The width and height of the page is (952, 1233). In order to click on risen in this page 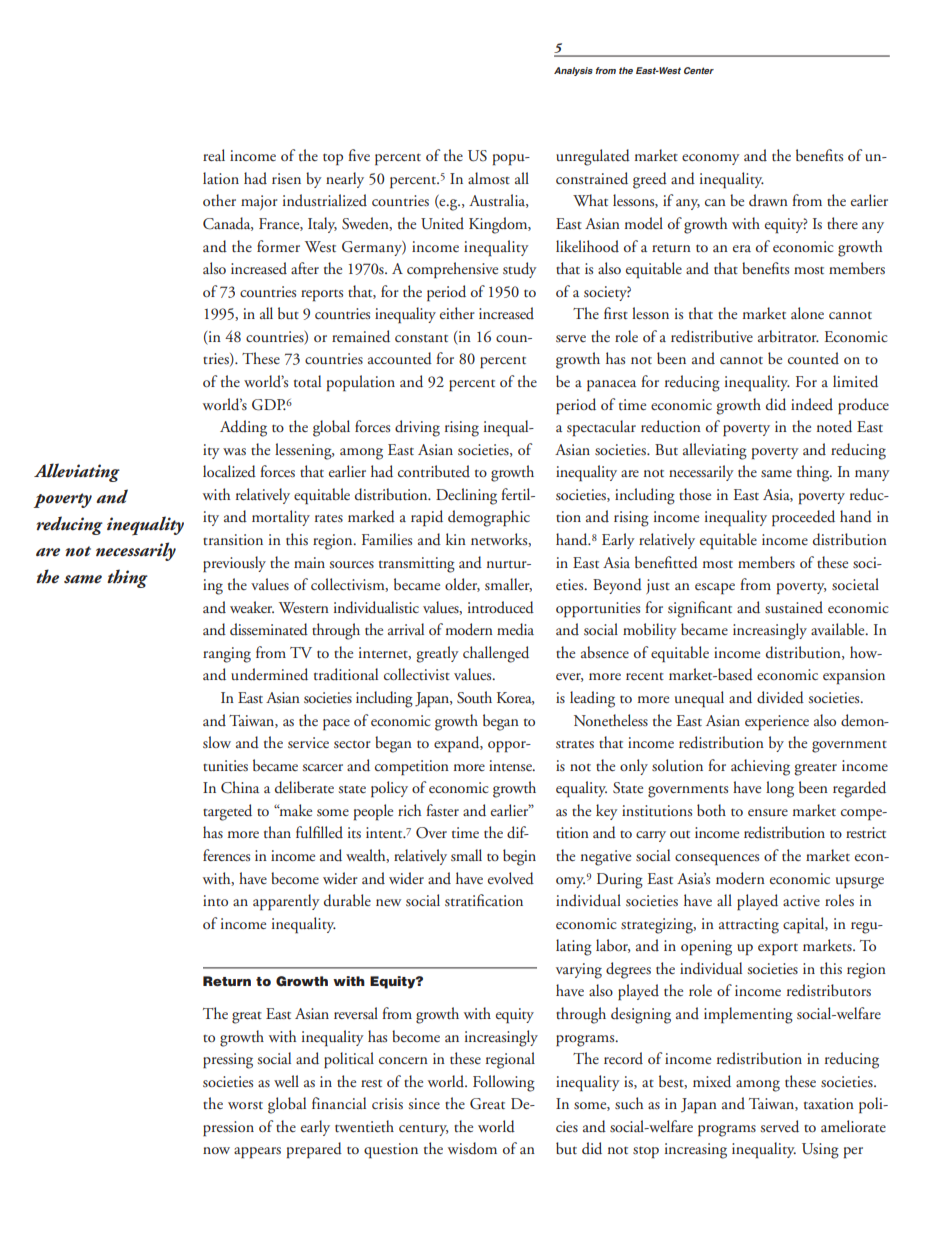, I will do `click(286, 179)`.
